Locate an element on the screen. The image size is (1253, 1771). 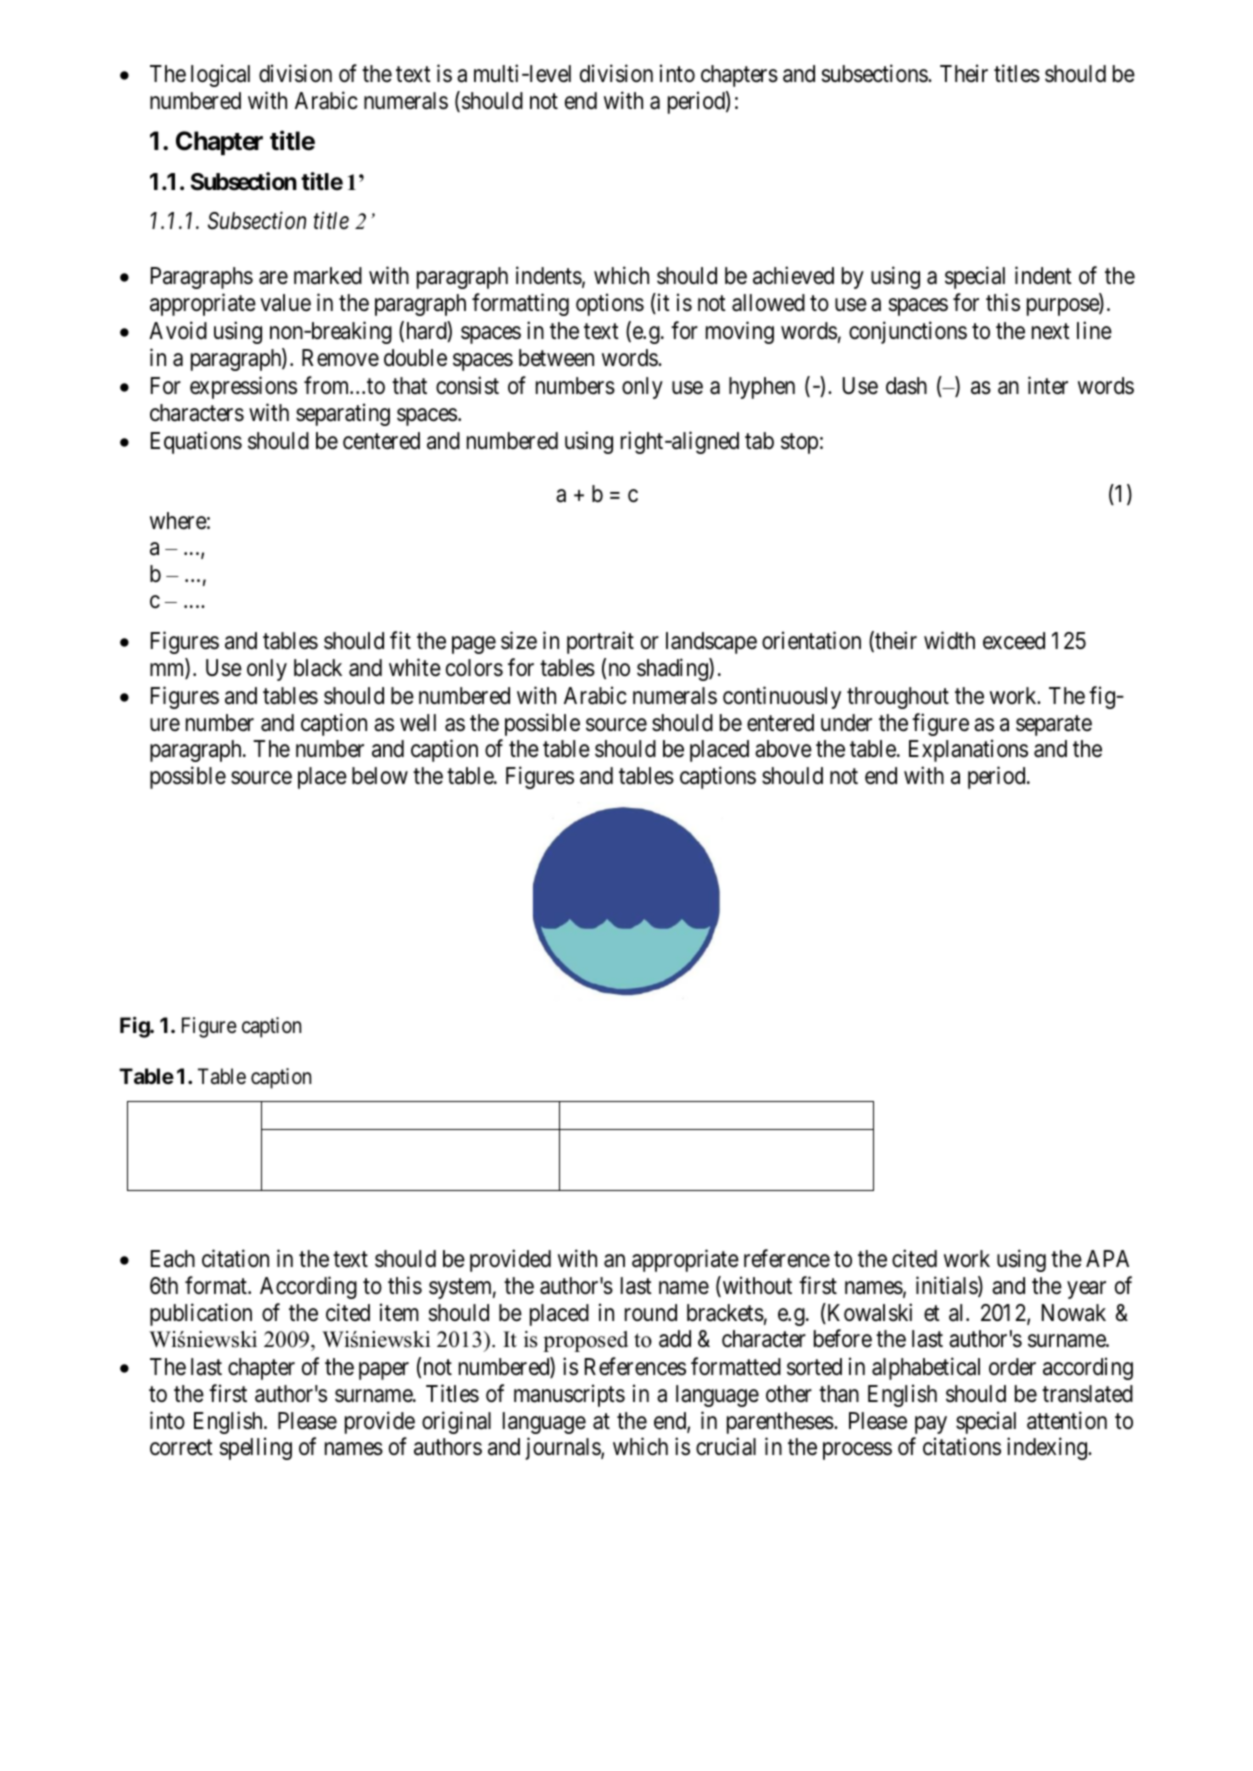
exceed is located at coordinates (1014, 641).
